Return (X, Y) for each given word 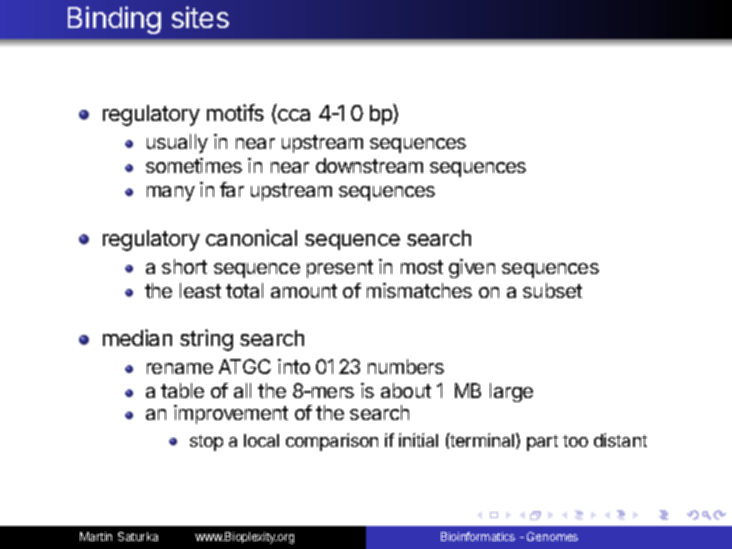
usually (177, 143)
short (184, 266)
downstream (369, 165)
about (406, 390)
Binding (114, 20)
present (340, 269)
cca (293, 116)
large (511, 392)
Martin (96, 536)
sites (200, 17)
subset (552, 290)
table (182, 390)
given (472, 268)
